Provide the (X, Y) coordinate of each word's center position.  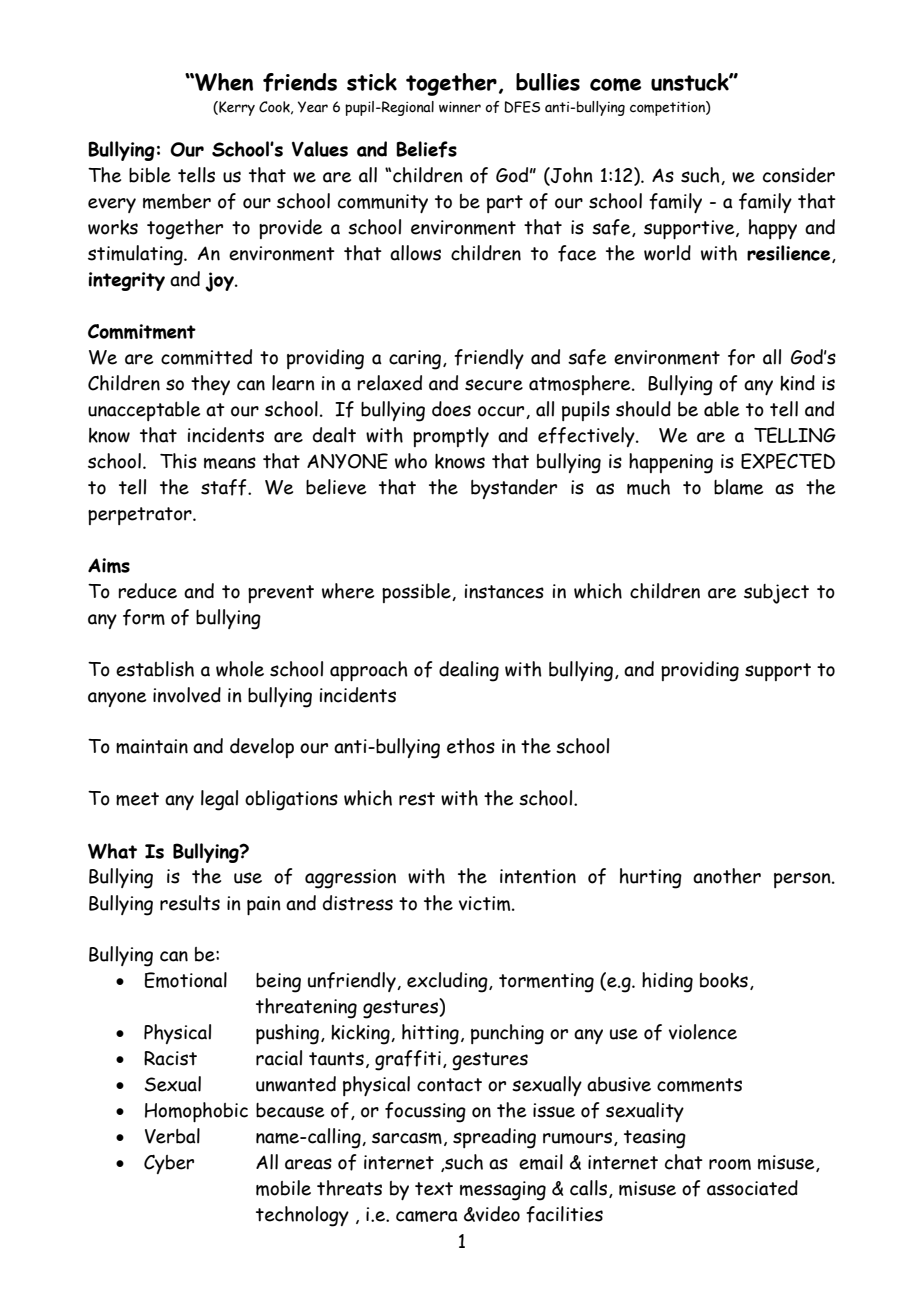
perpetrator (141, 516)
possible (417, 593)
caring (415, 360)
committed (206, 357)
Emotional (186, 980)
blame (738, 487)
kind (797, 383)
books (724, 980)
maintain (152, 746)
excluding (448, 982)
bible (150, 175)
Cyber (169, 1164)
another (727, 876)
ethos (471, 746)
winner (460, 107)
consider (799, 175)
